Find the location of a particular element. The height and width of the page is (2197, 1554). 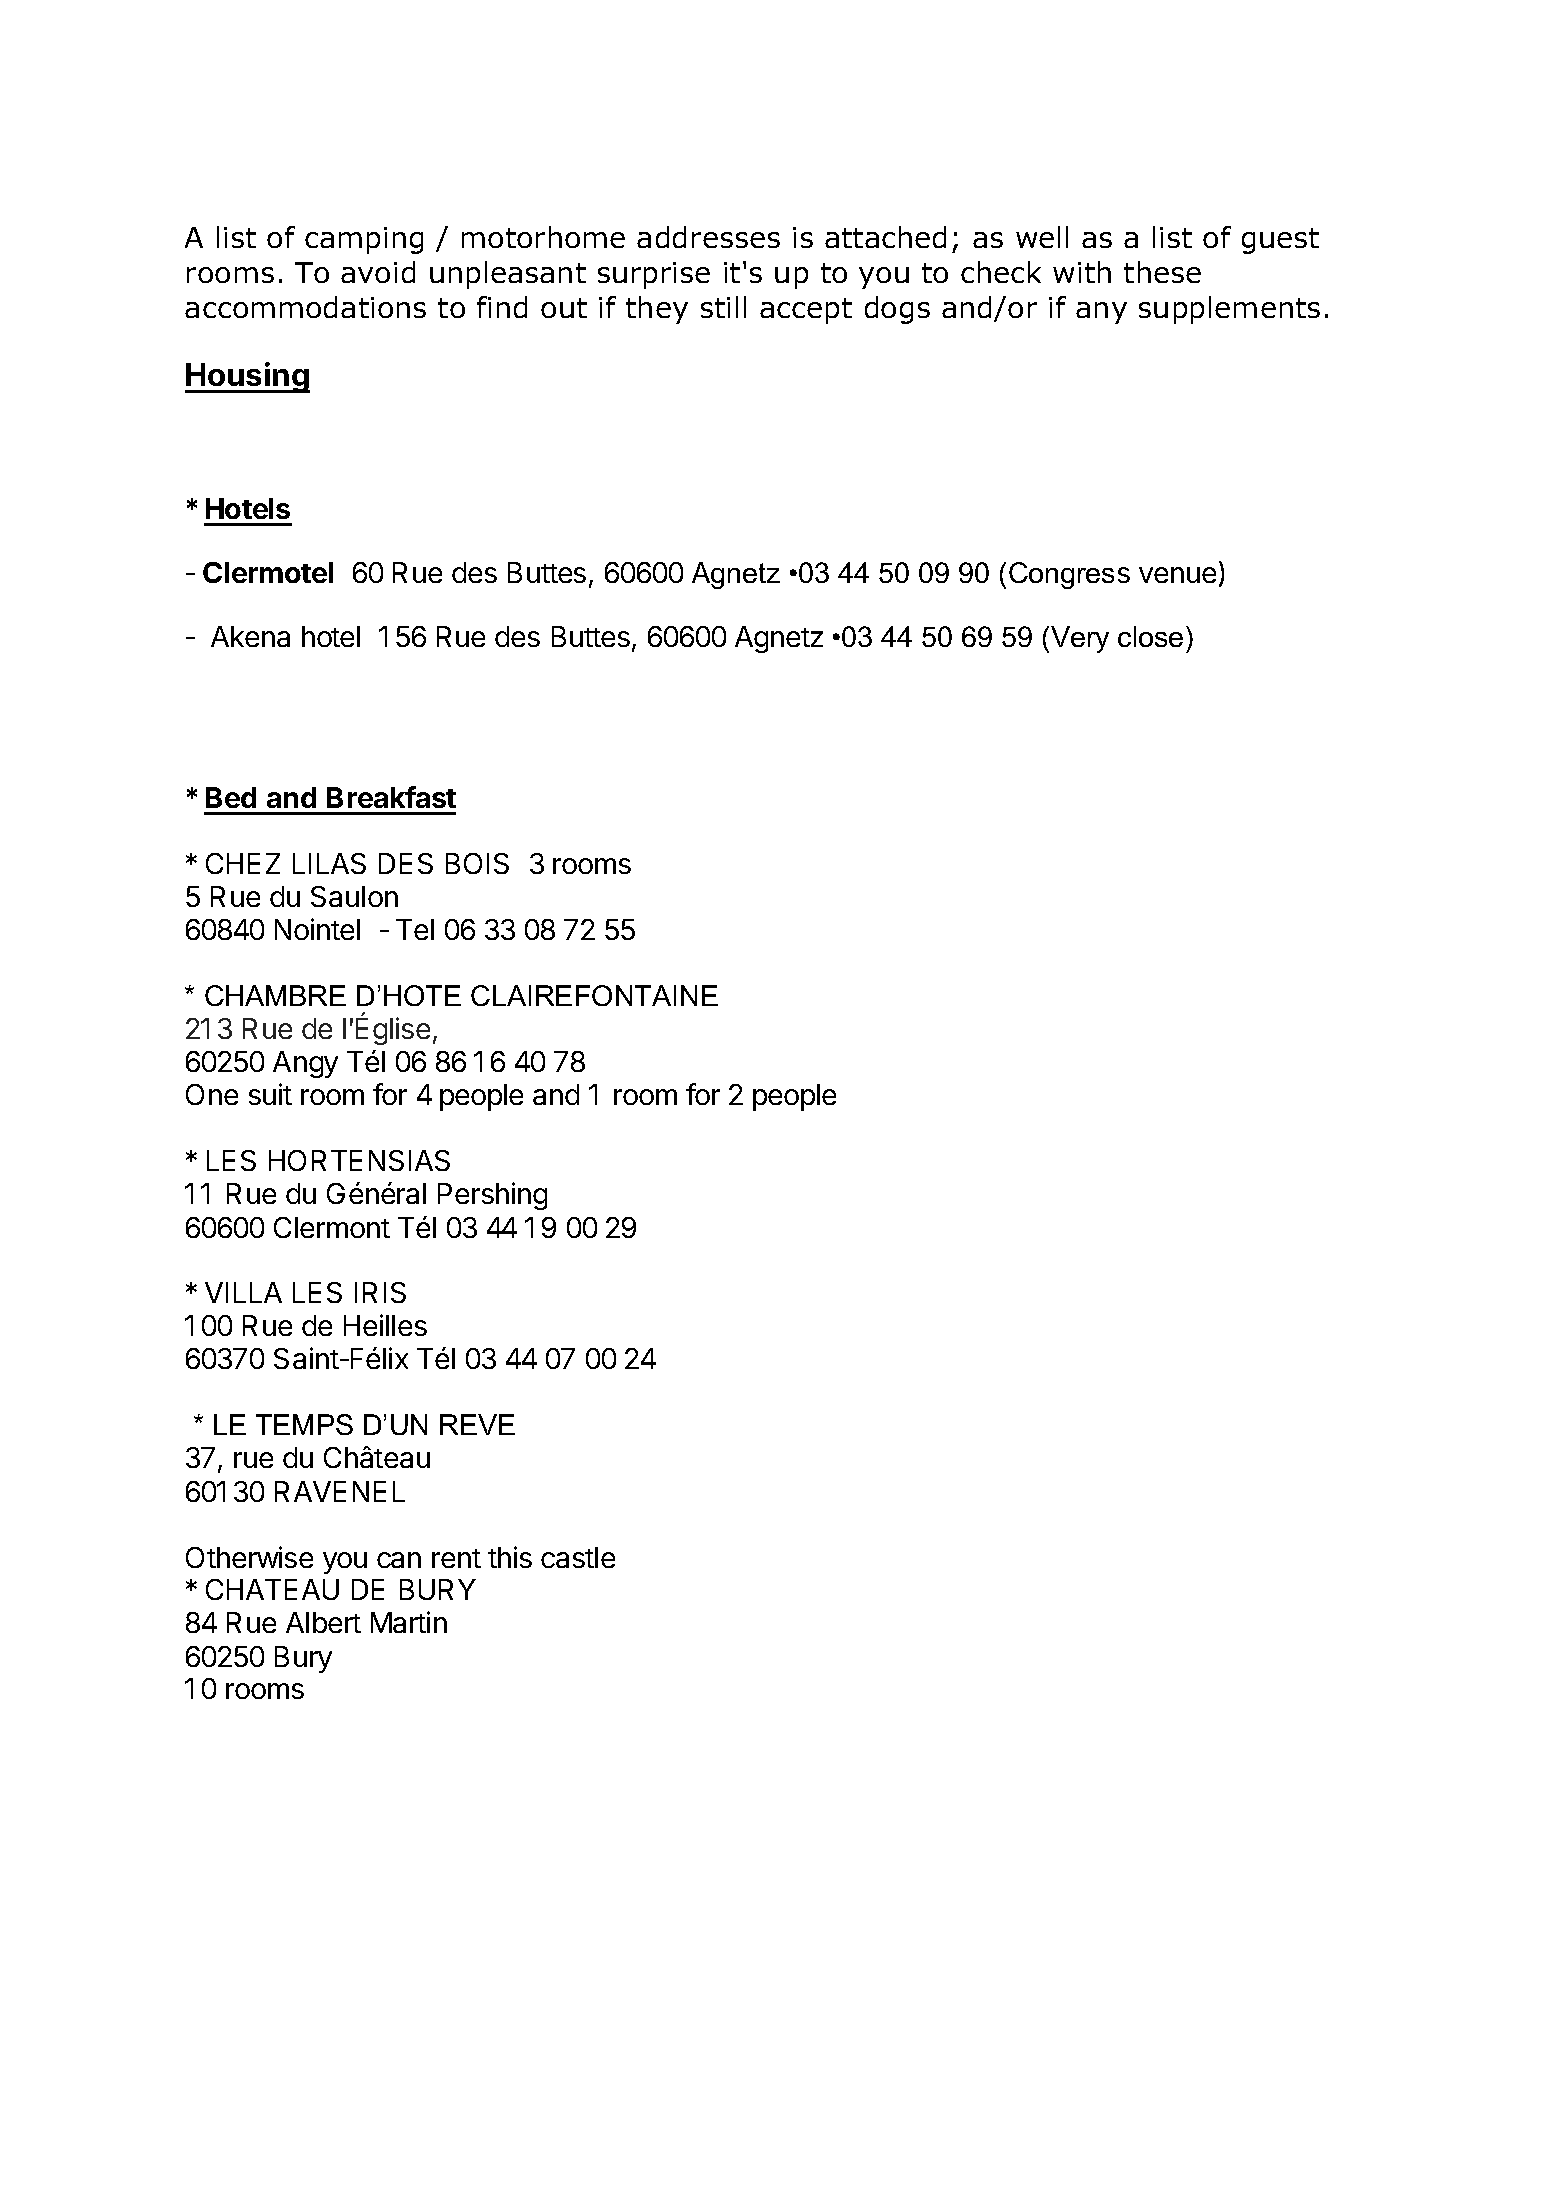

still is located at coordinates (723, 307).
